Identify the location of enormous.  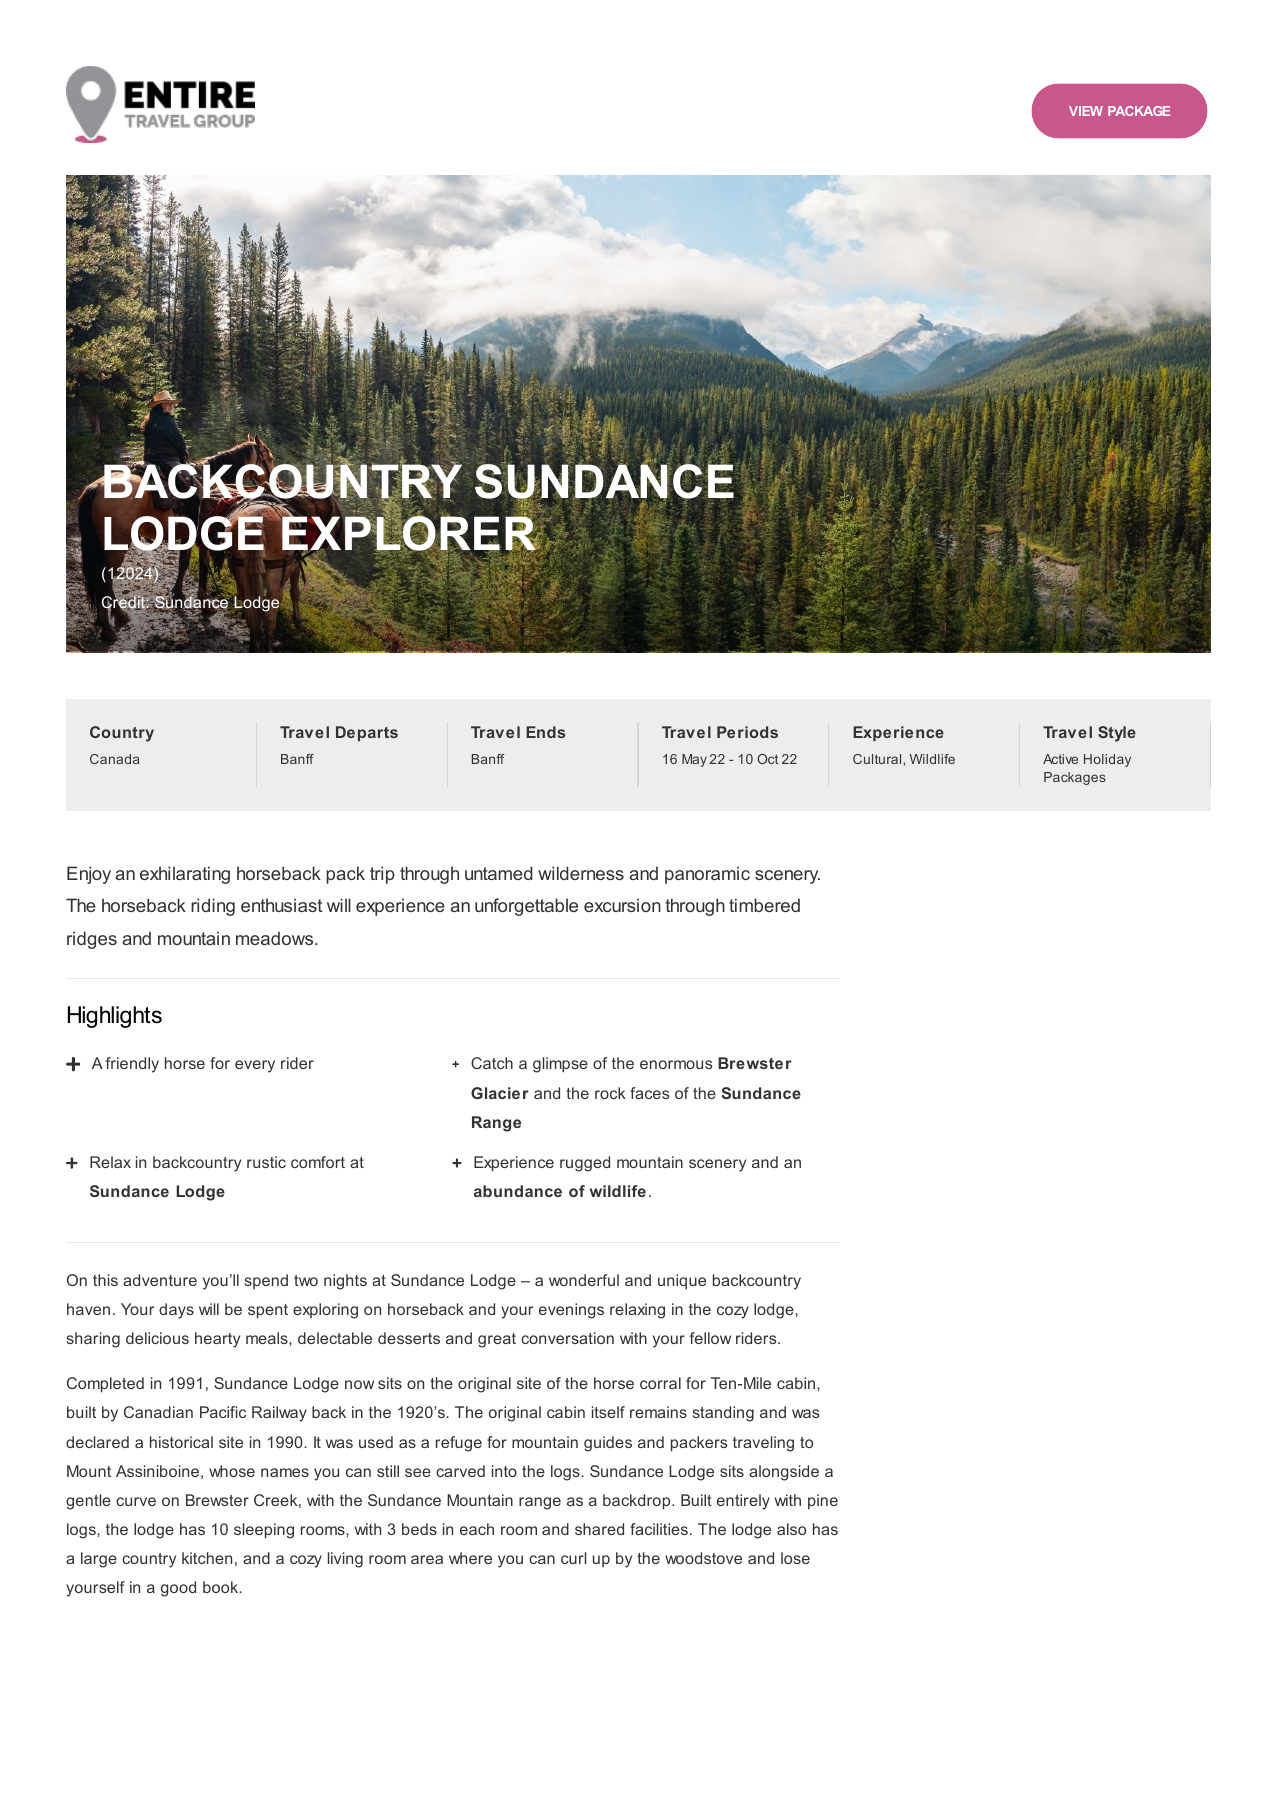
(676, 1064).
